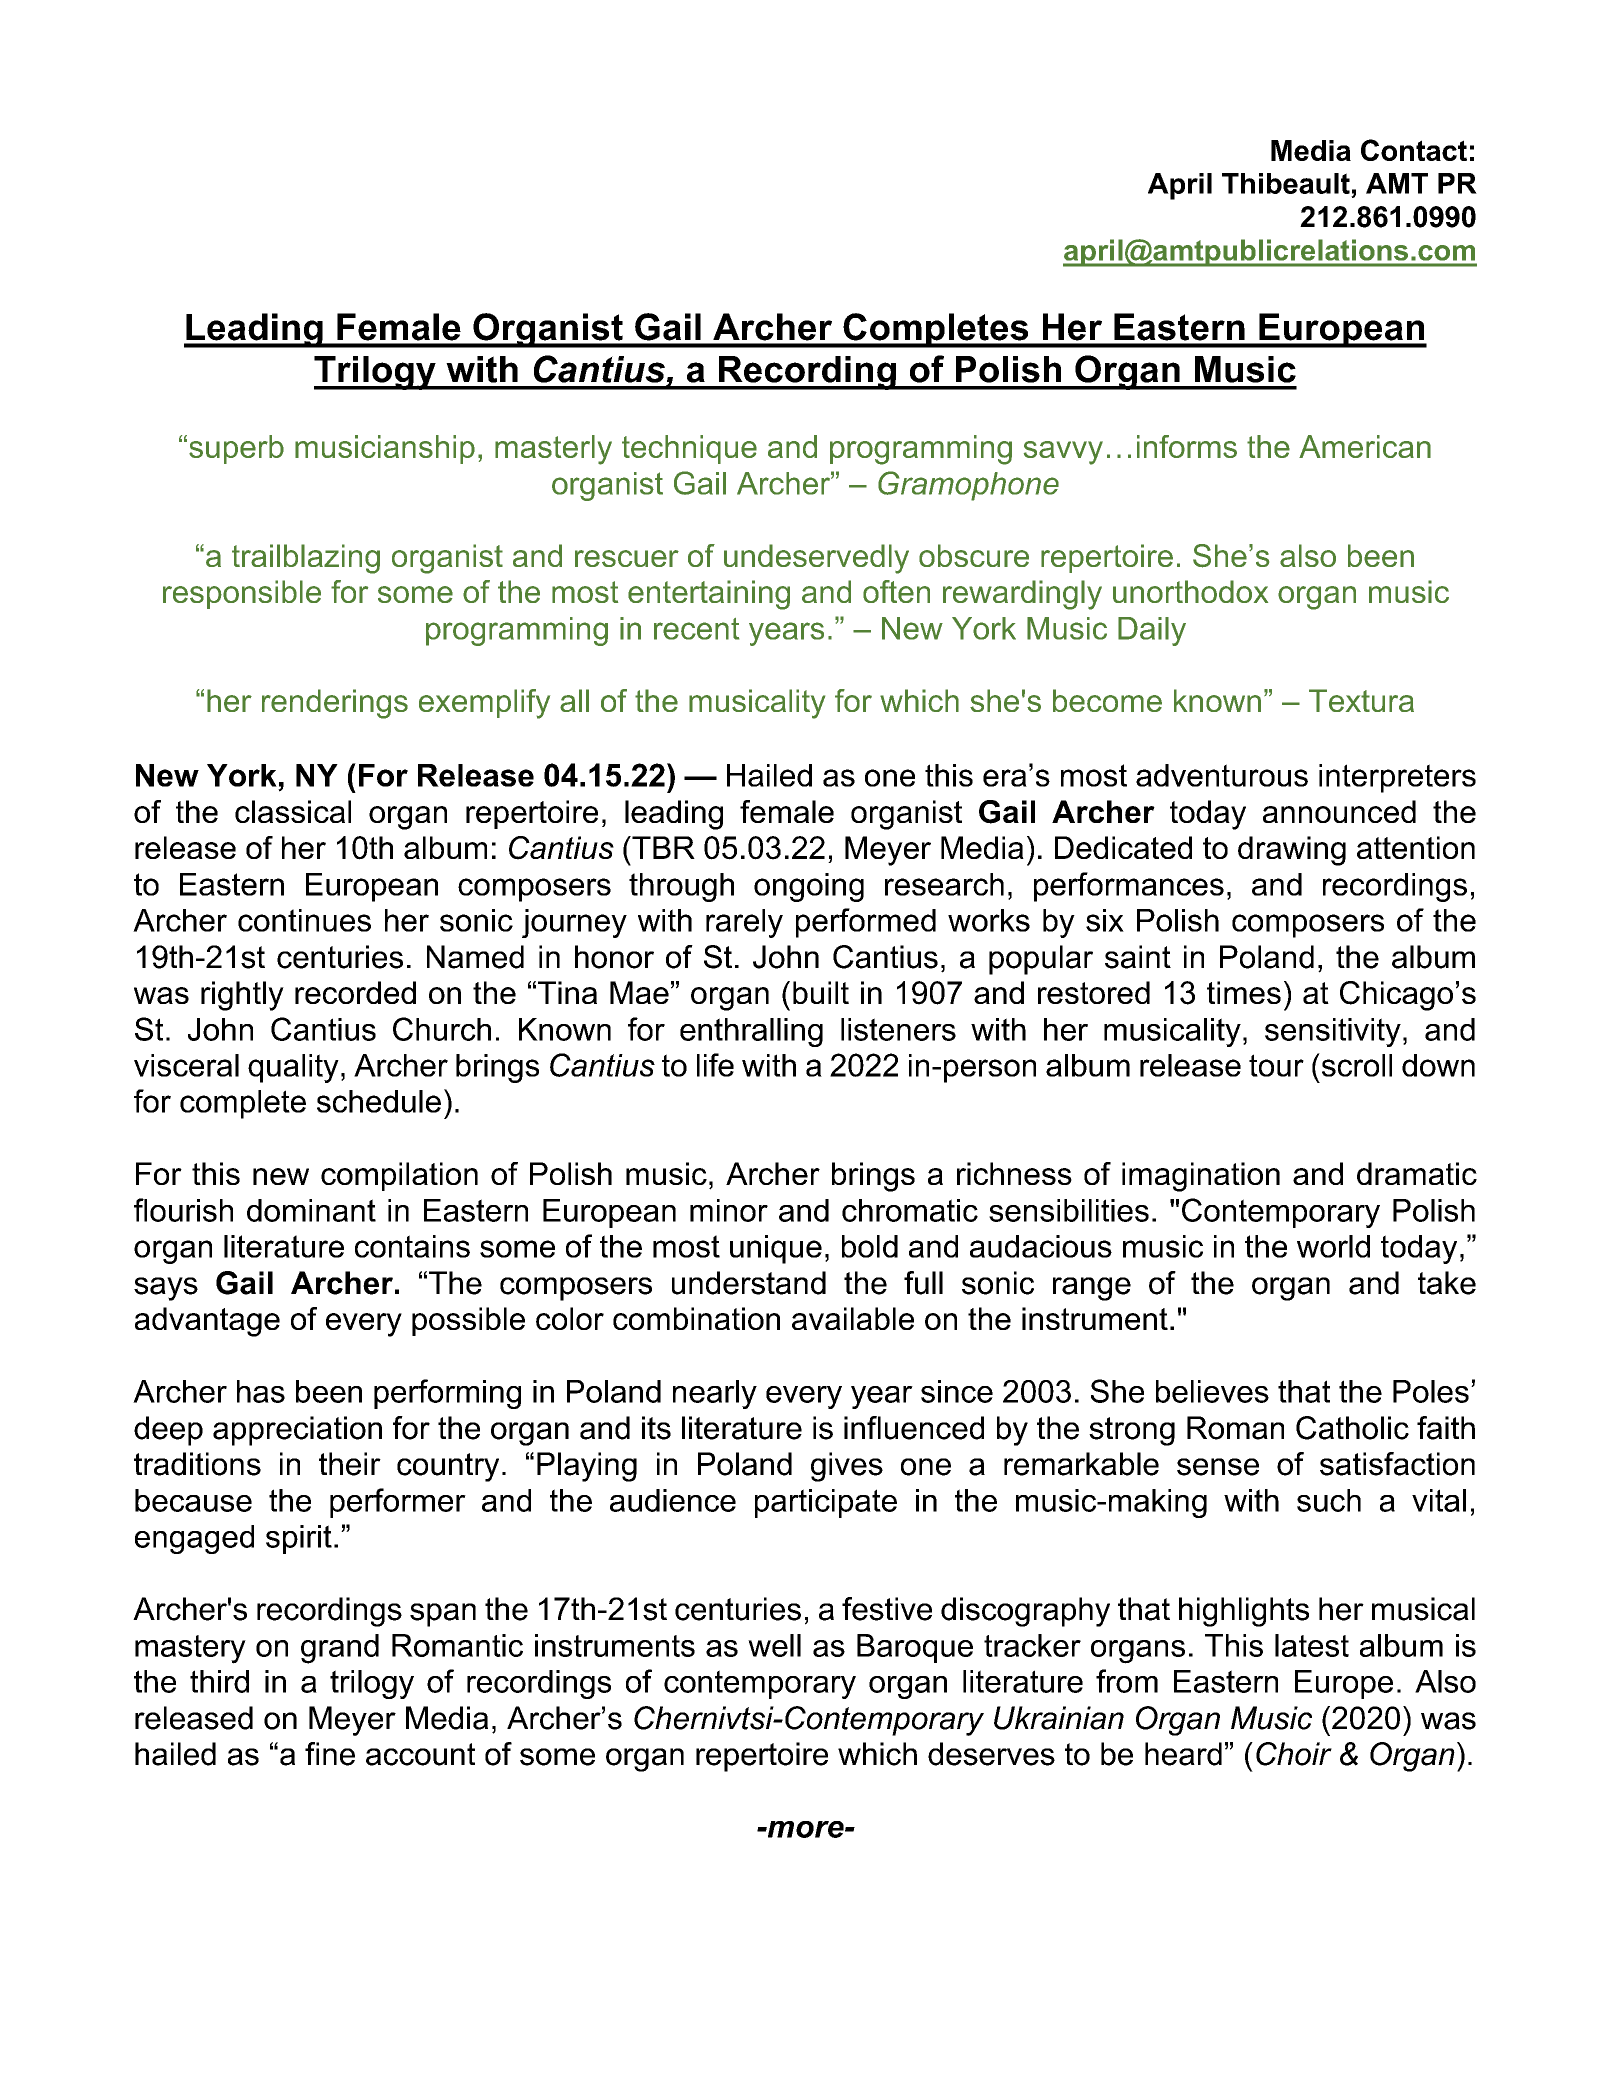 This document has height=2081, width=1608. I want to click on adventurous, so click(1222, 775).
